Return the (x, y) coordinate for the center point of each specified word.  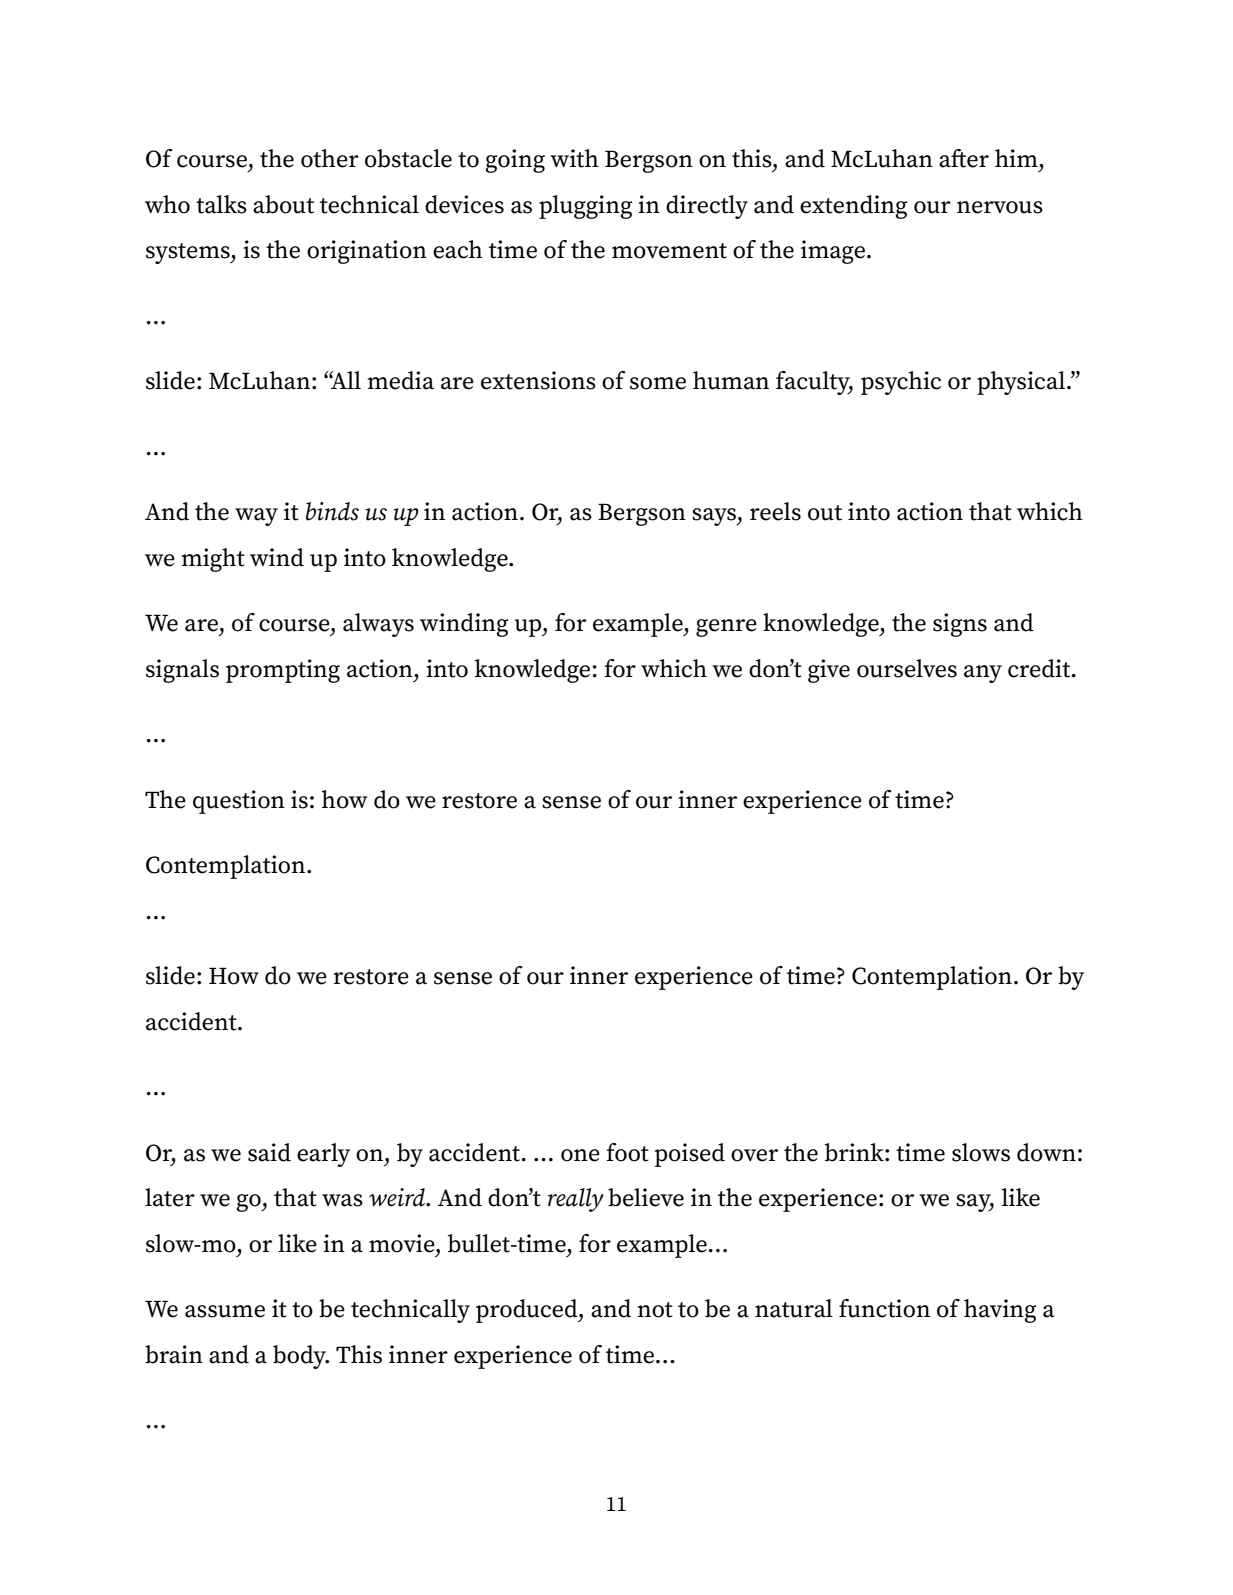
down (1046, 1152)
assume (225, 1311)
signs (960, 625)
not (655, 1310)
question (239, 802)
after (964, 158)
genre (726, 628)
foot (627, 1152)
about (283, 204)
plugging (585, 207)
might (213, 560)
